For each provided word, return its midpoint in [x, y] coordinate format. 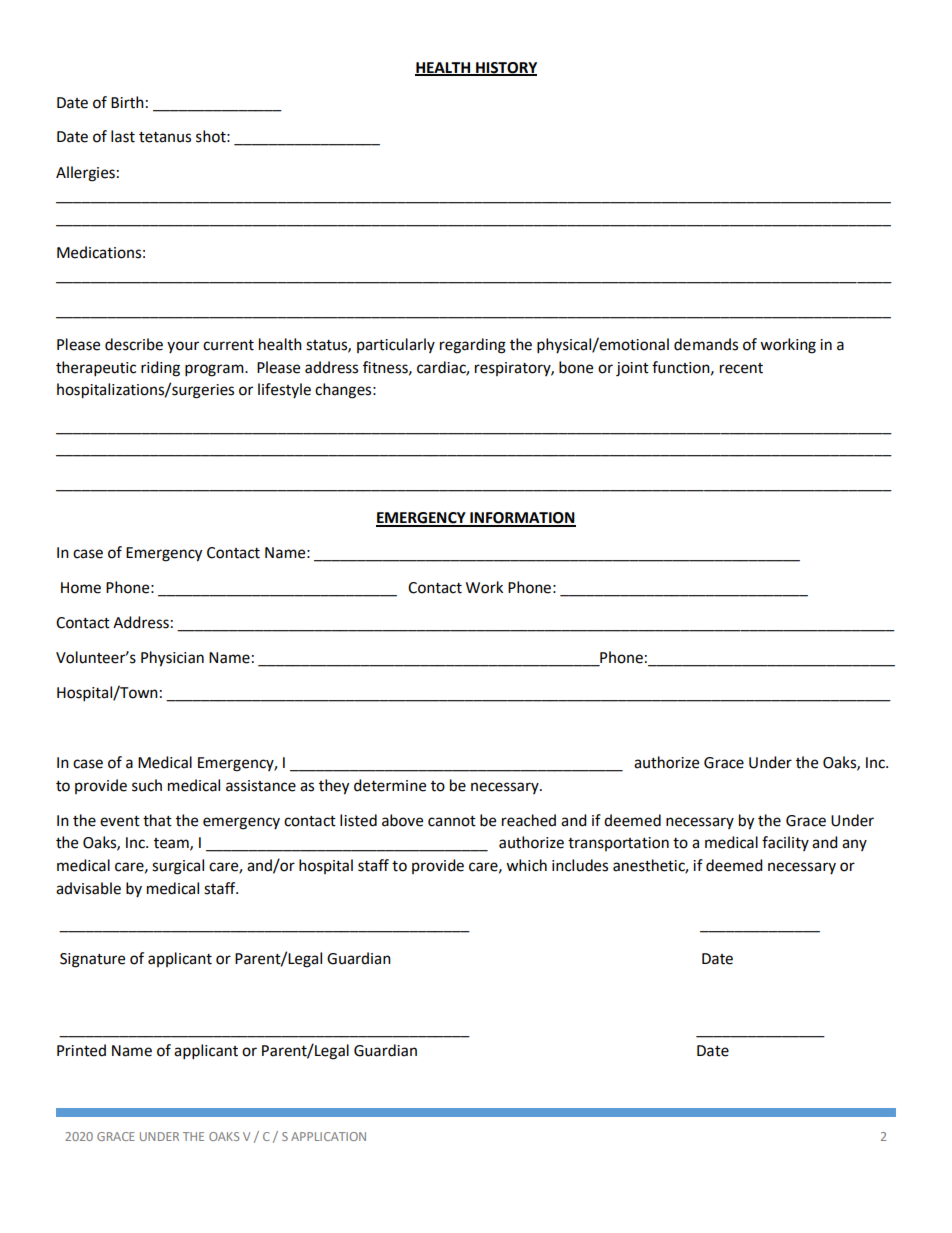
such [147, 785]
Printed [81, 1050]
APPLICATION [328, 1136]
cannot [452, 821]
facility [785, 843]
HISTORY [505, 68]
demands [706, 344]
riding [160, 369]
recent [741, 368]
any [854, 845]
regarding [473, 346]
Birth [127, 102]
